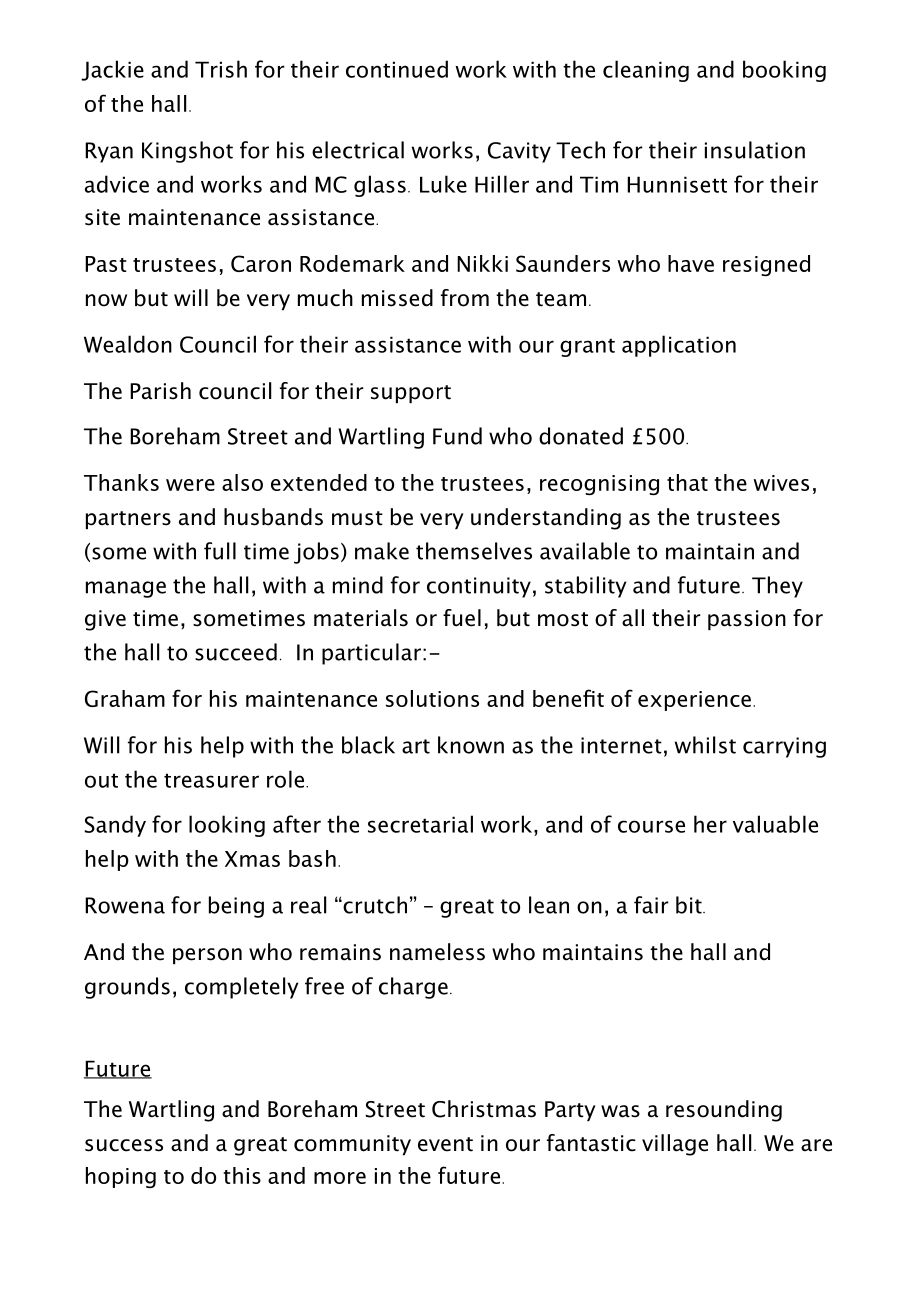 The image size is (924, 1308). I want to click on insulation, so click(755, 150).
